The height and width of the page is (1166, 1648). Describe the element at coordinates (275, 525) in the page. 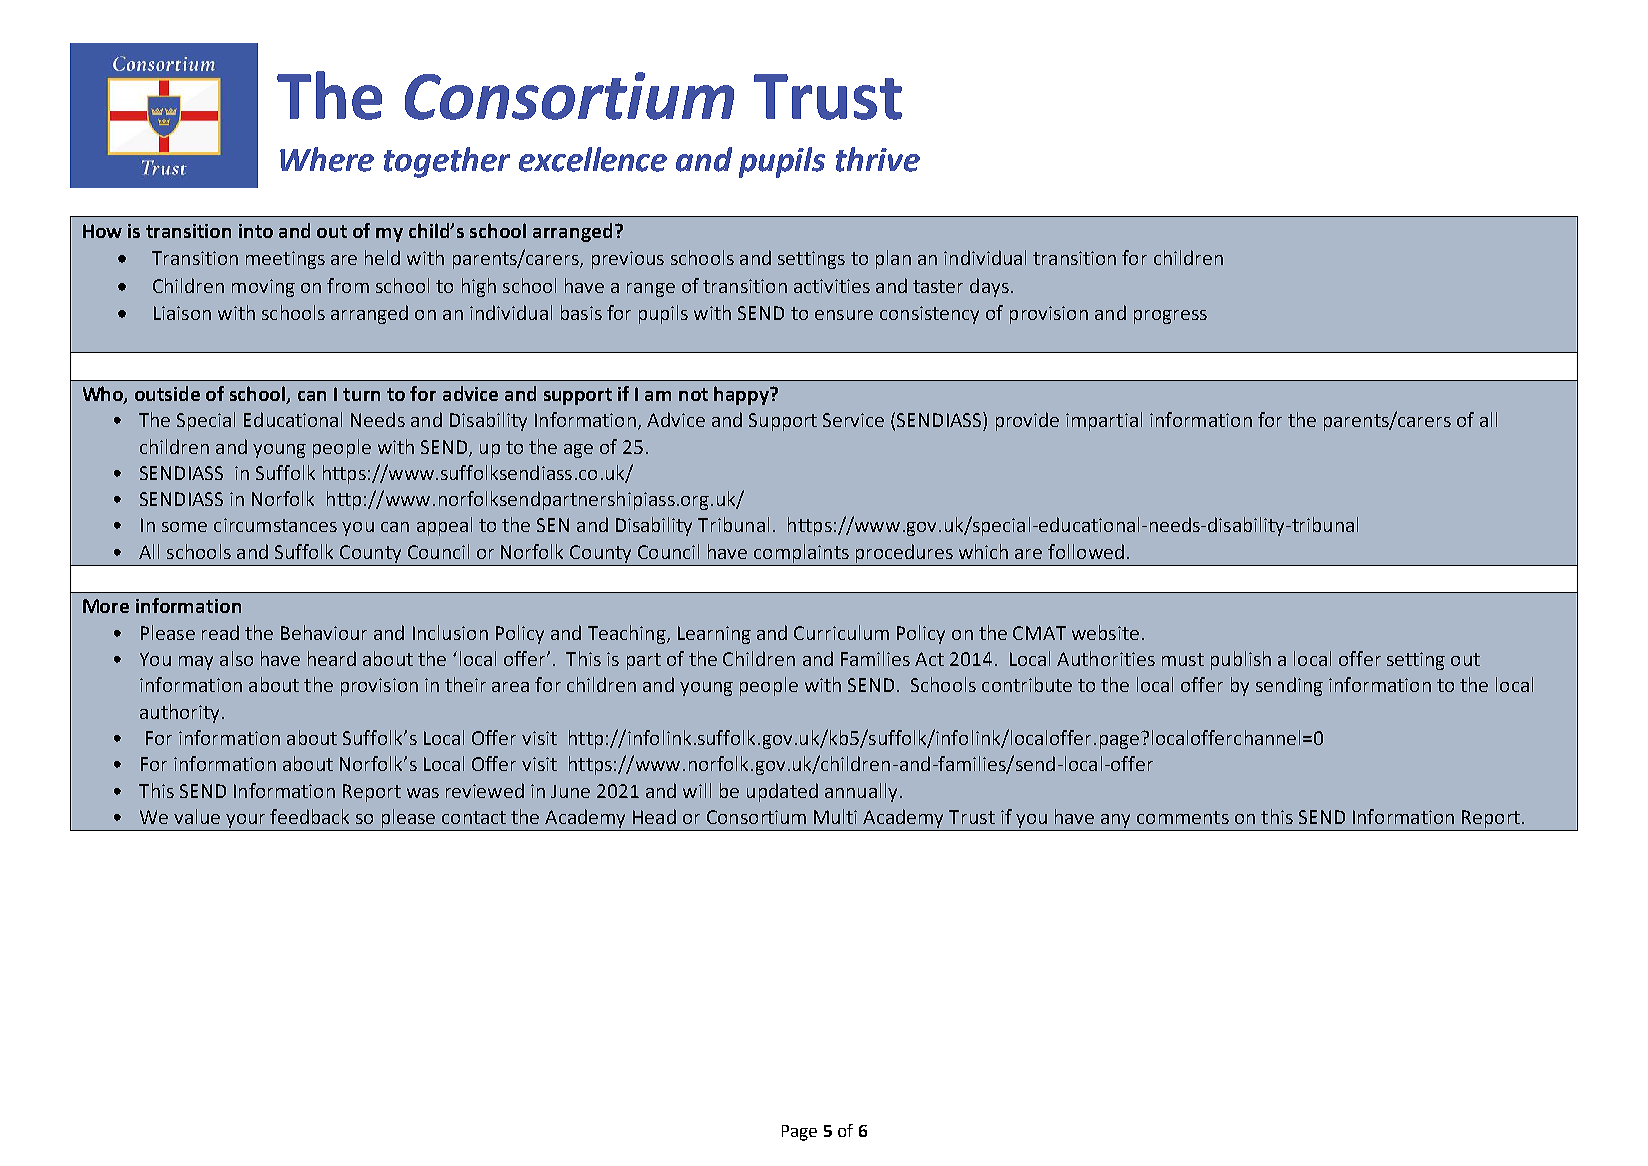

I see `circumstances` at that location.
